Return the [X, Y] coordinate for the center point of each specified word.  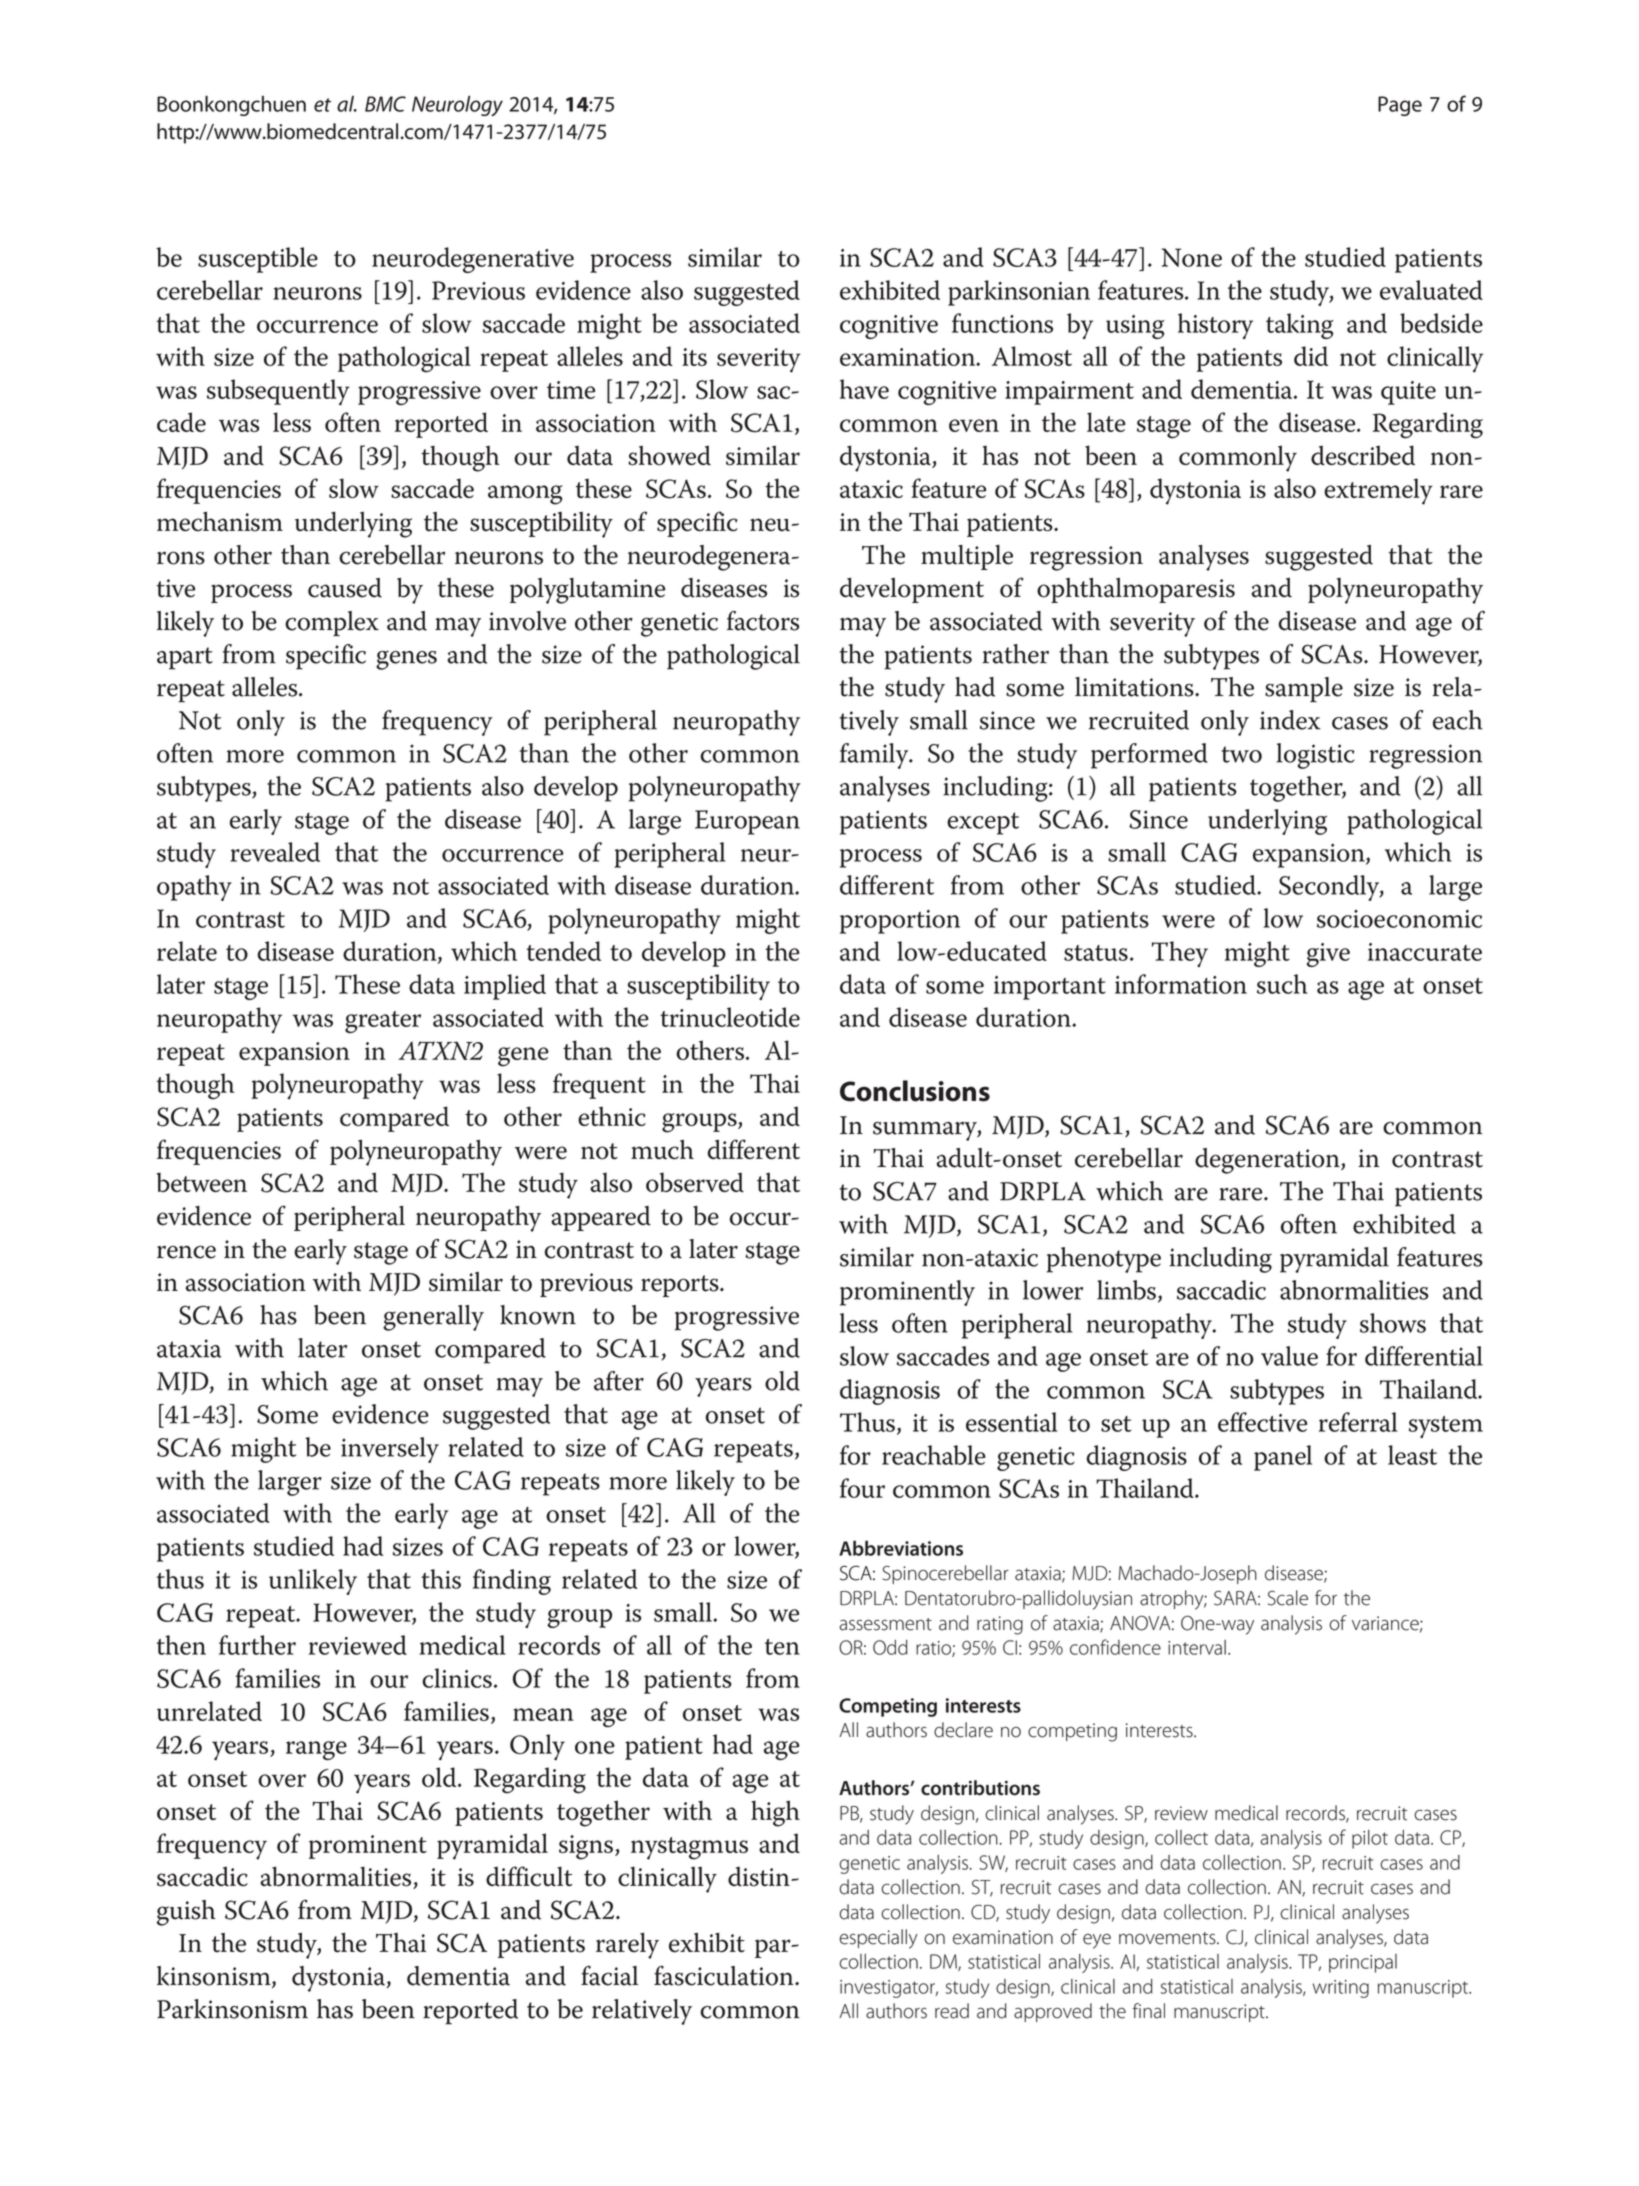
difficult [529, 1876]
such [1282, 984]
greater [383, 1022]
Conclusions [915, 1091]
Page [1400, 106]
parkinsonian [1019, 293]
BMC [385, 104]
